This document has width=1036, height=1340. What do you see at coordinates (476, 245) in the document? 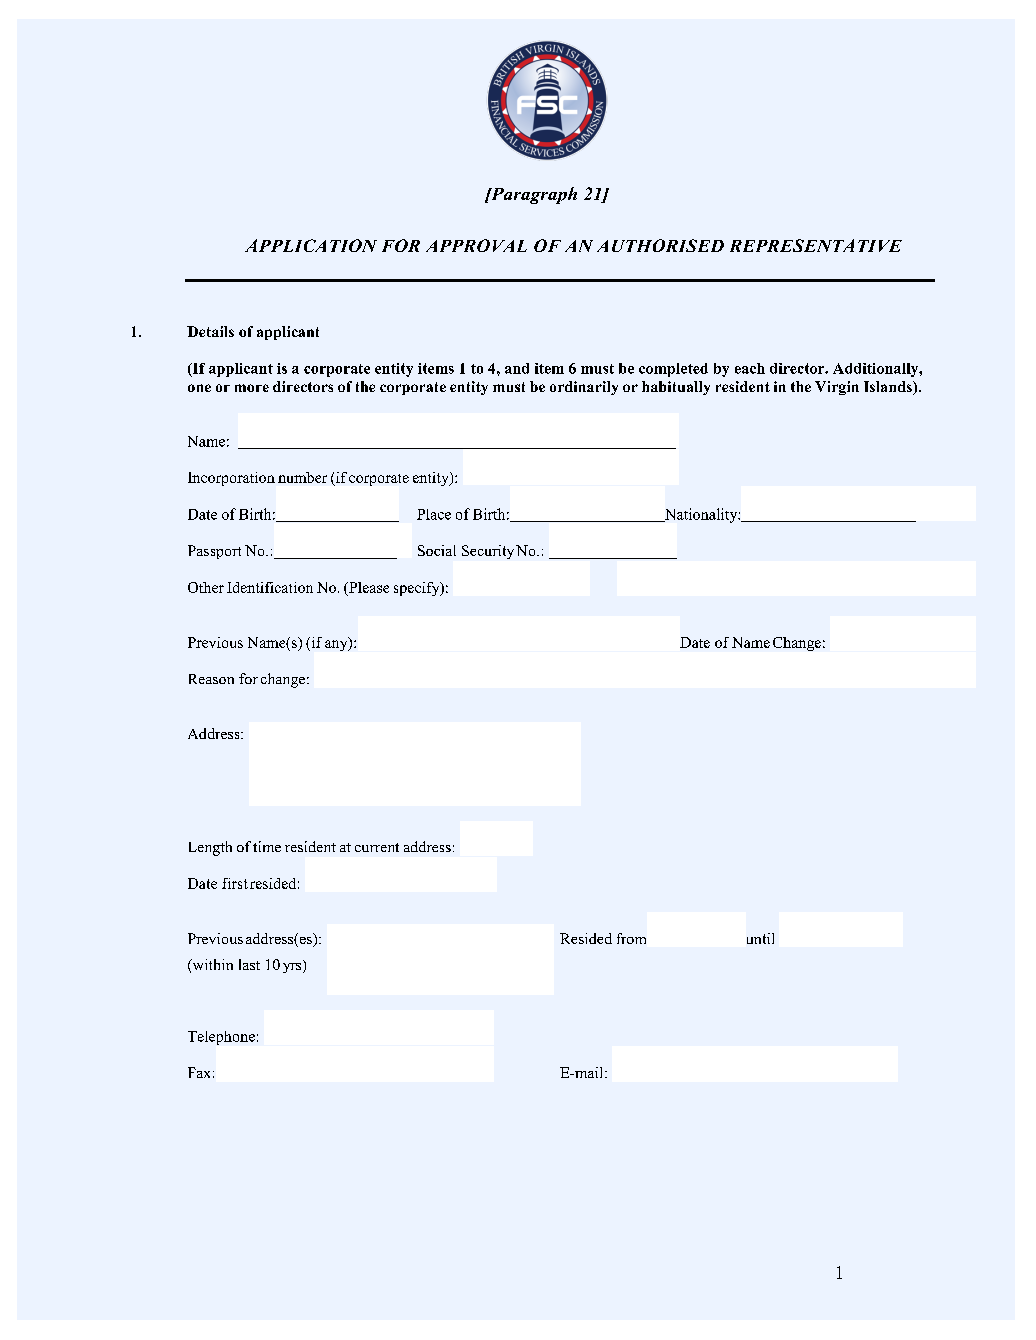
I see `APPROVAL` at bounding box center [476, 245].
